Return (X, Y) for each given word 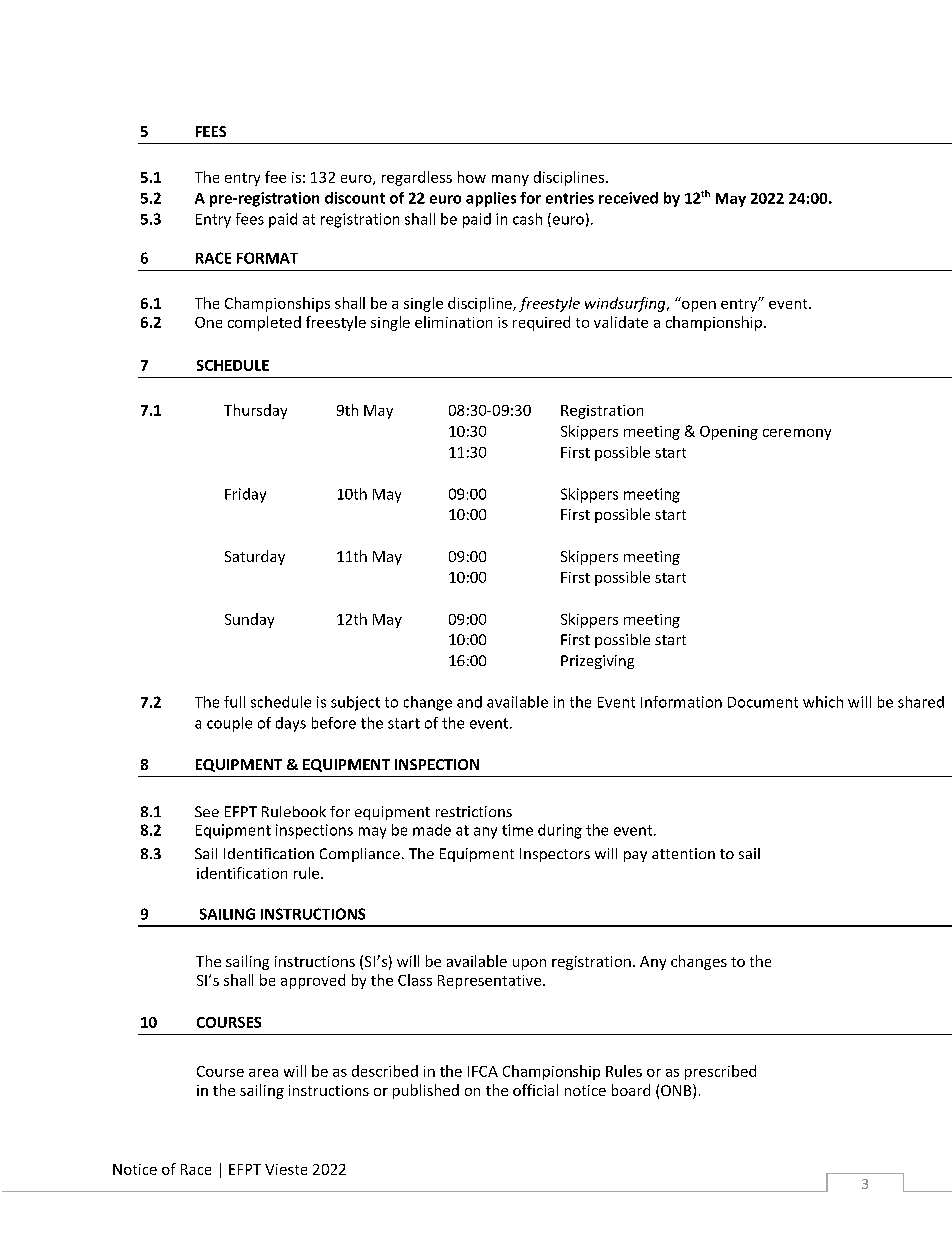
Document (763, 702)
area (263, 1073)
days (291, 724)
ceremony (797, 434)
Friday (245, 495)
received (628, 198)
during (560, 831)
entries (570, 198)
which (823, 702)
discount (355, 198)
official (535, 1090)
